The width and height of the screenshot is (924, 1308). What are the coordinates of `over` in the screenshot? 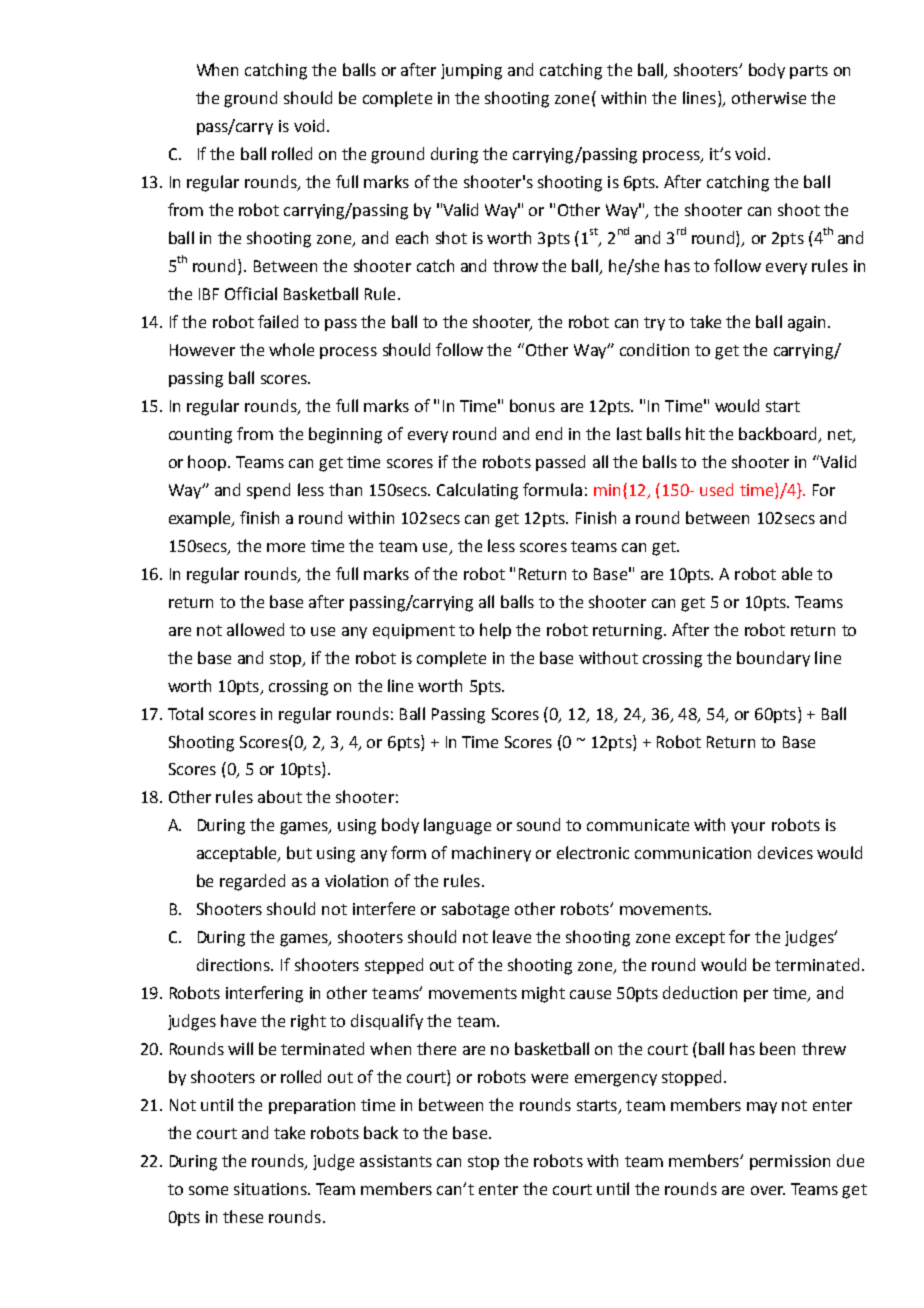 It's located at (768, 1190).
